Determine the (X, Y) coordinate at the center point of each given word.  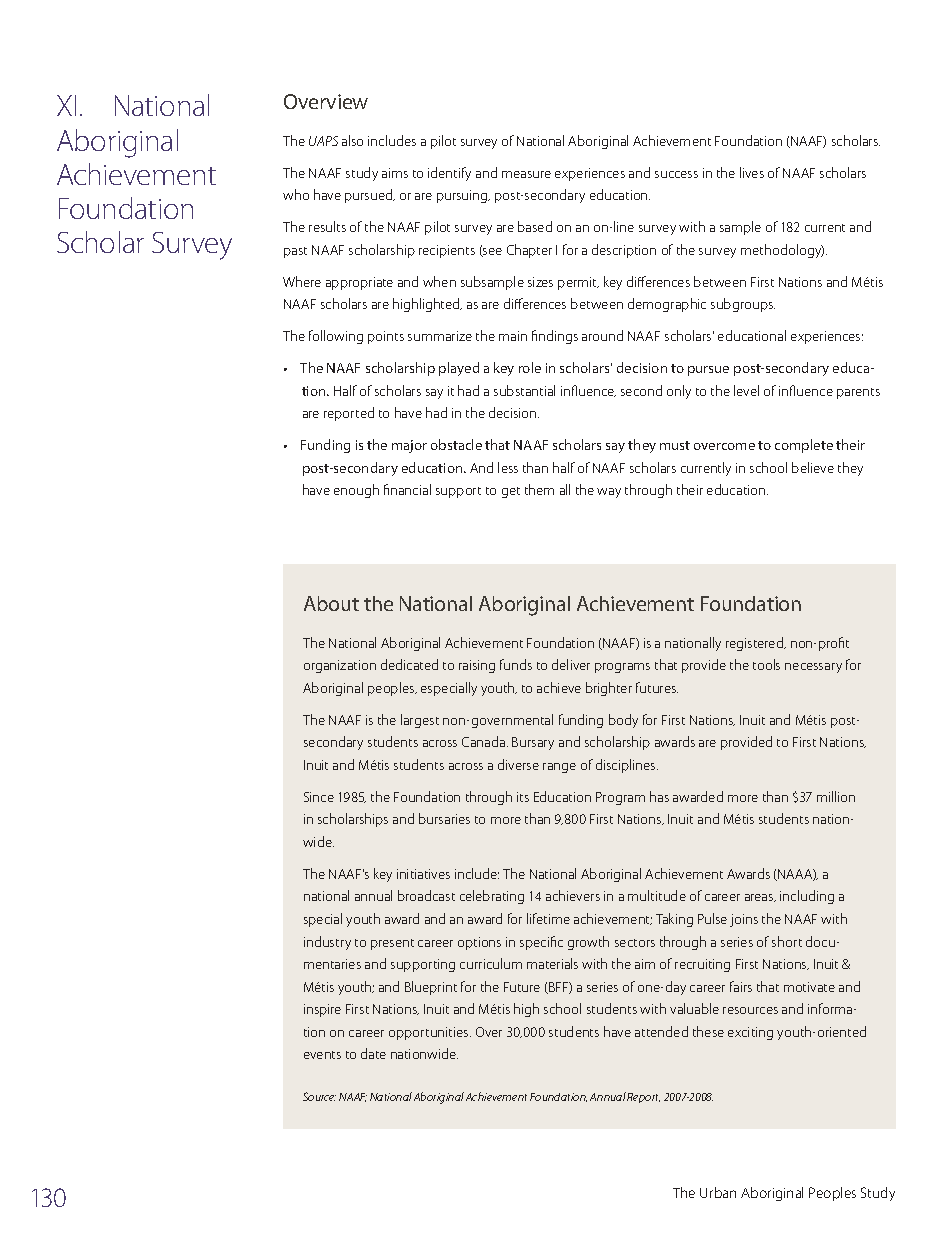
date (373, 1053)
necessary (813, 668)
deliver (571, 664)
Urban (718, 1192)
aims (395, 173)
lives (752, 172)
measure (526, 174)
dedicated (409, 664)
